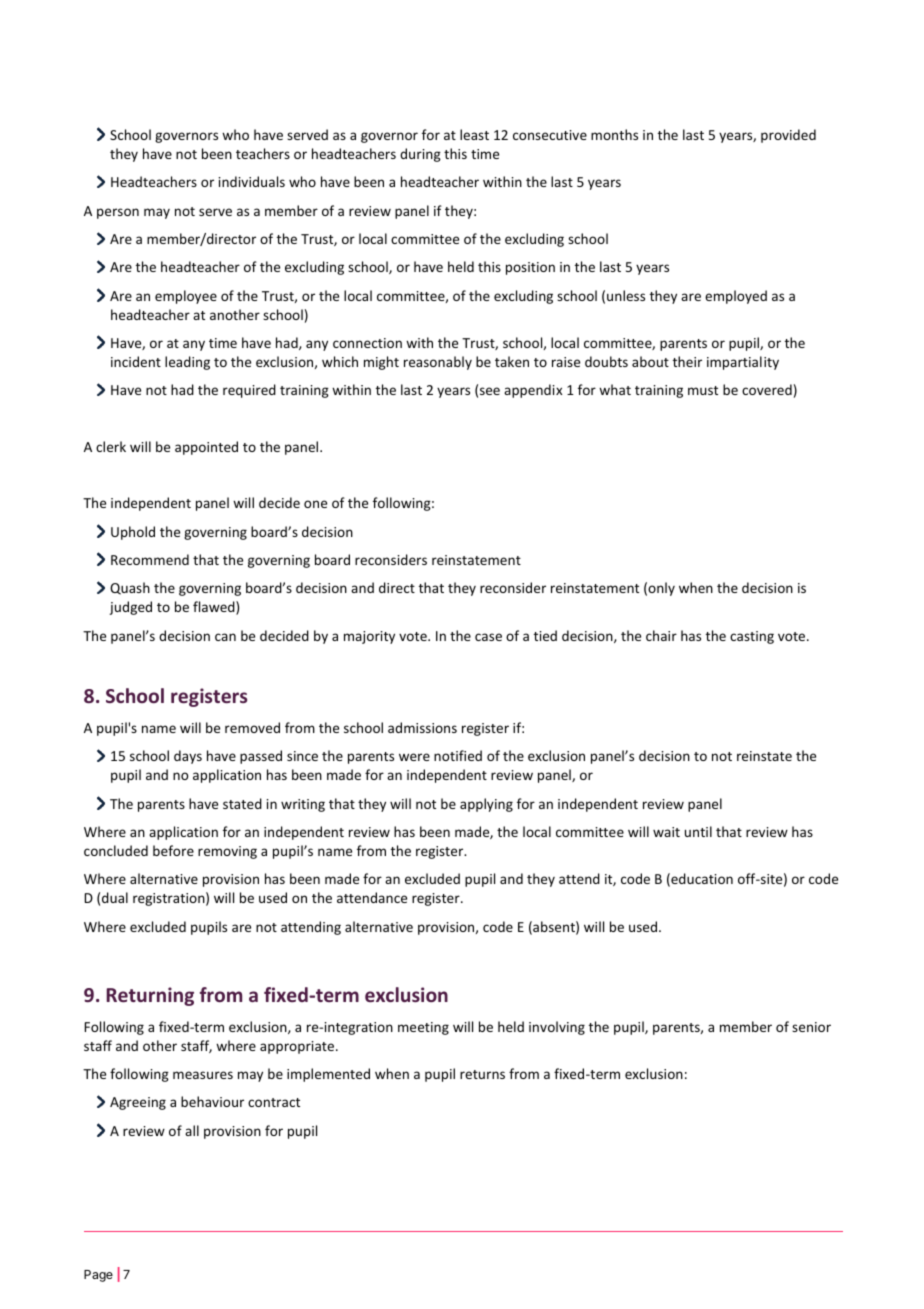 Image resolution: width=924 pixels, height=1309 pixels. I want to click on applying, so click(486, 805).
